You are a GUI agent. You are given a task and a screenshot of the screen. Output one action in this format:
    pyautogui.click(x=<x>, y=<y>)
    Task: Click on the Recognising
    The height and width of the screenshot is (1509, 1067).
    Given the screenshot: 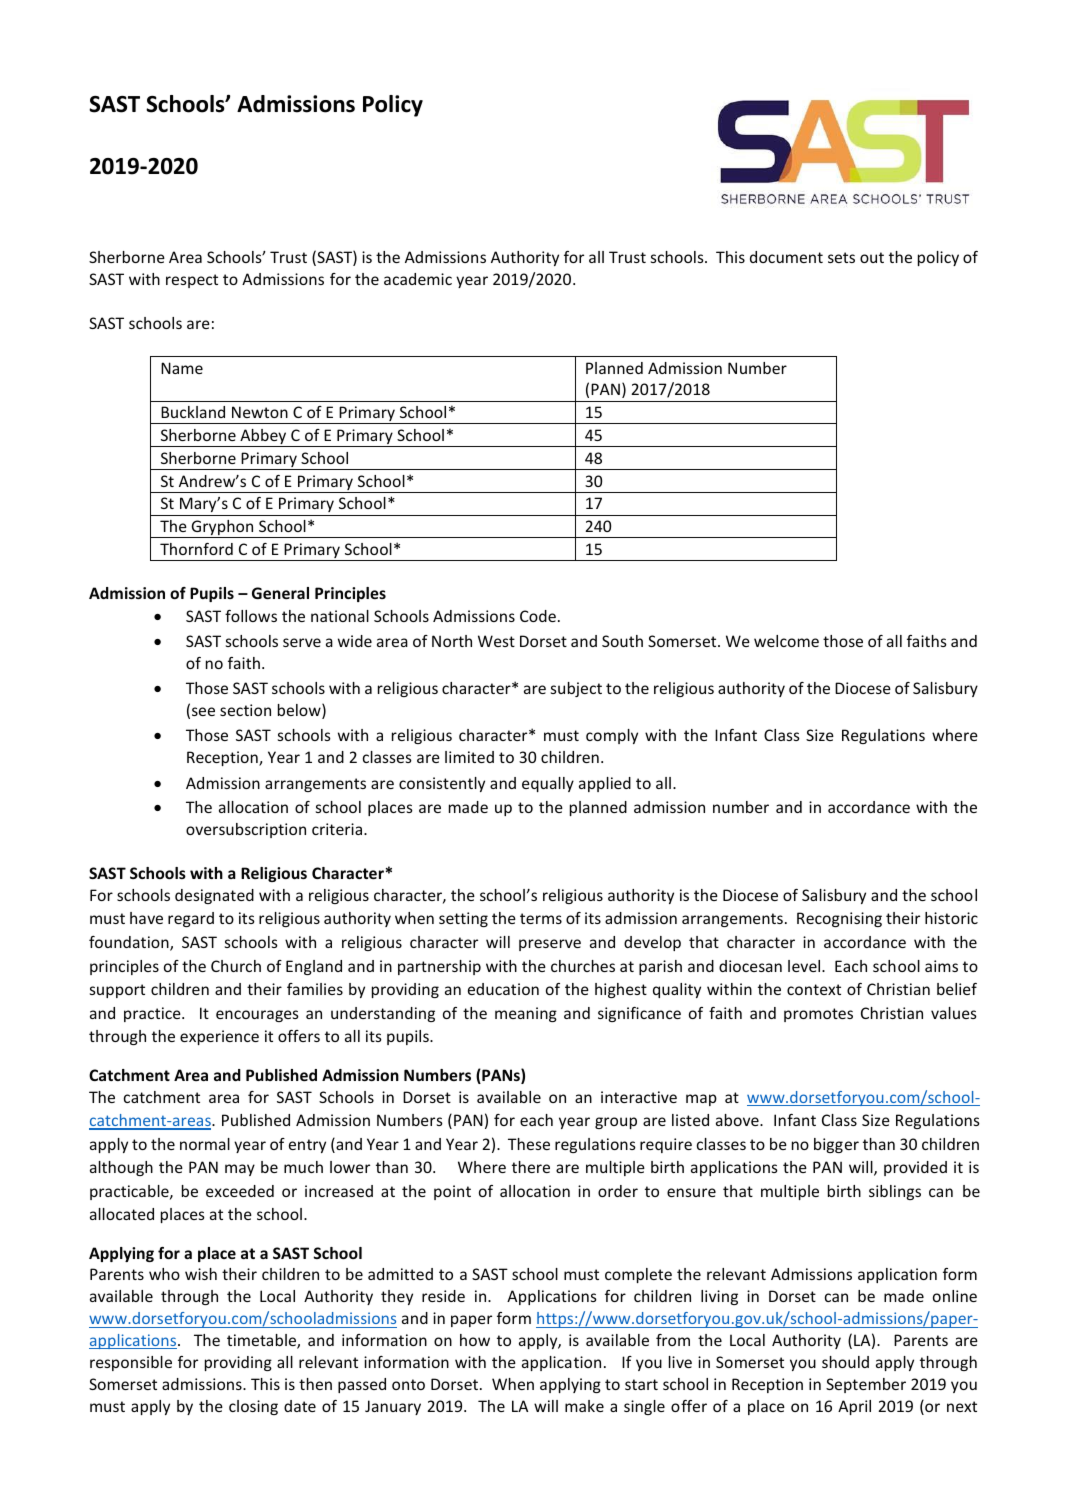 What is the action you would take?
    pyautogui.click(x=839, y=919)
